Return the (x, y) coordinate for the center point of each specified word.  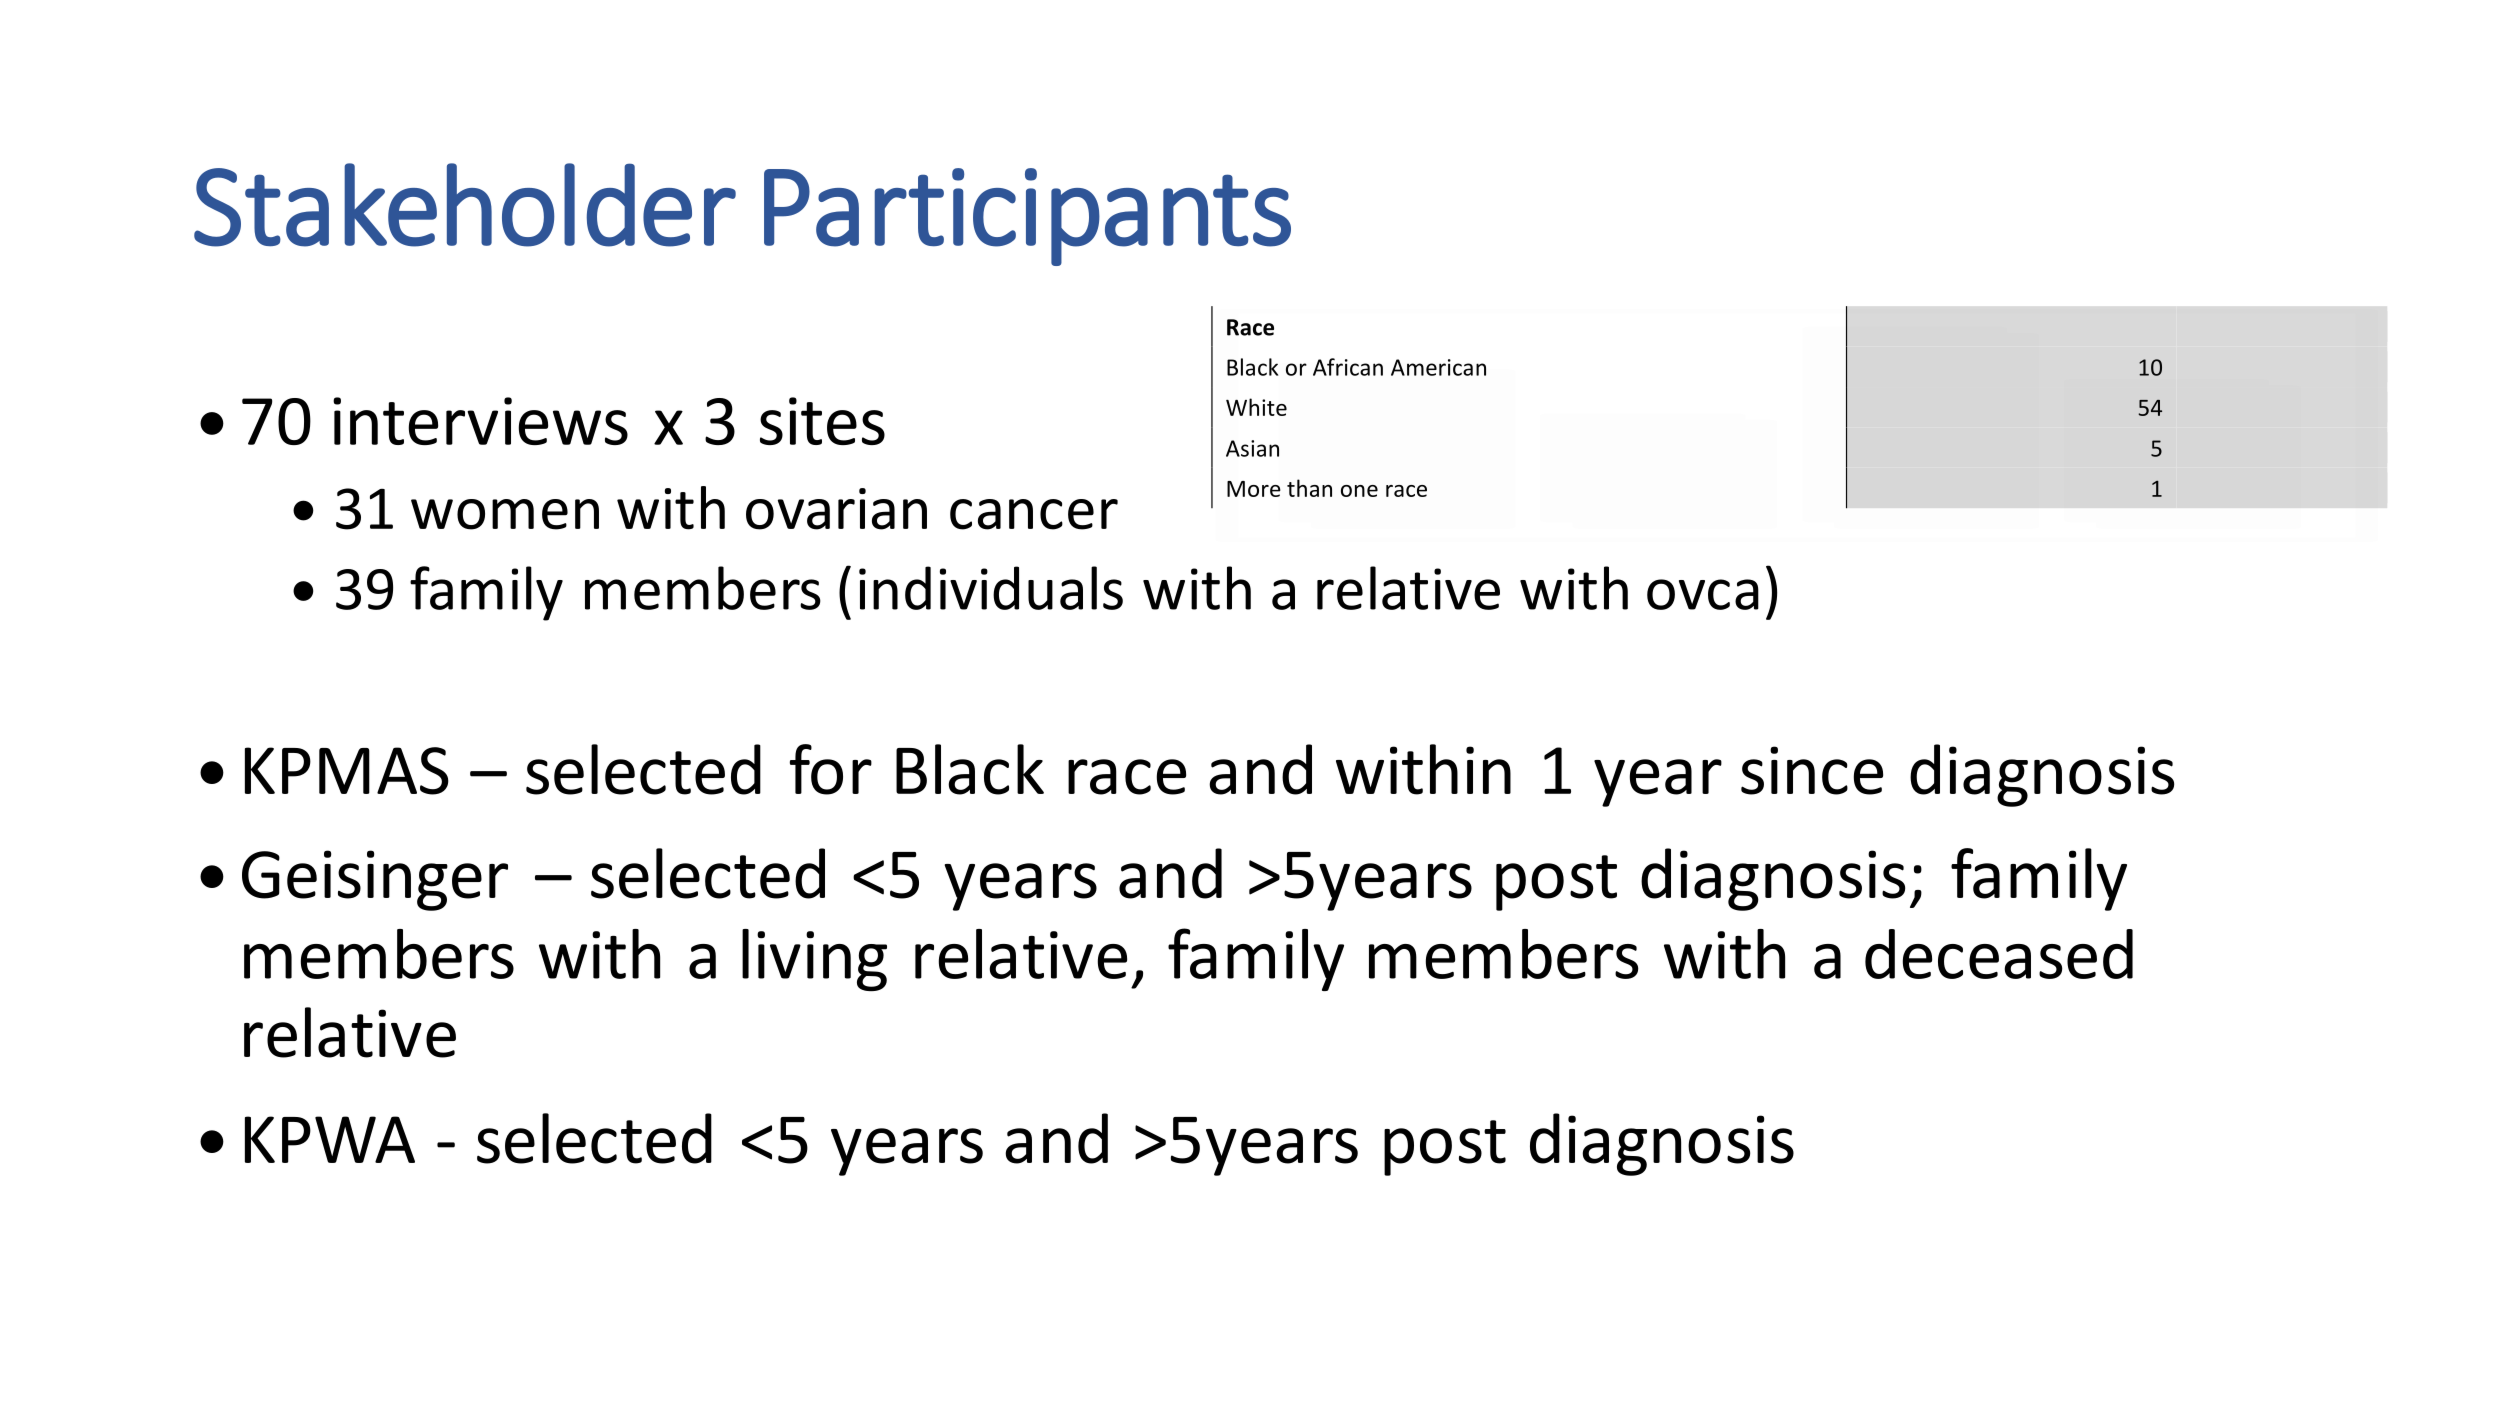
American (1438, 367)
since (1812, 770)
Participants (1027, 217)
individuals (991, 588)
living (814, 960)
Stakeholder (465, 205)
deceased (1999, 954)
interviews (480, 421)
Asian (1252, 448)
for (831, 769)
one (1359, 491)
